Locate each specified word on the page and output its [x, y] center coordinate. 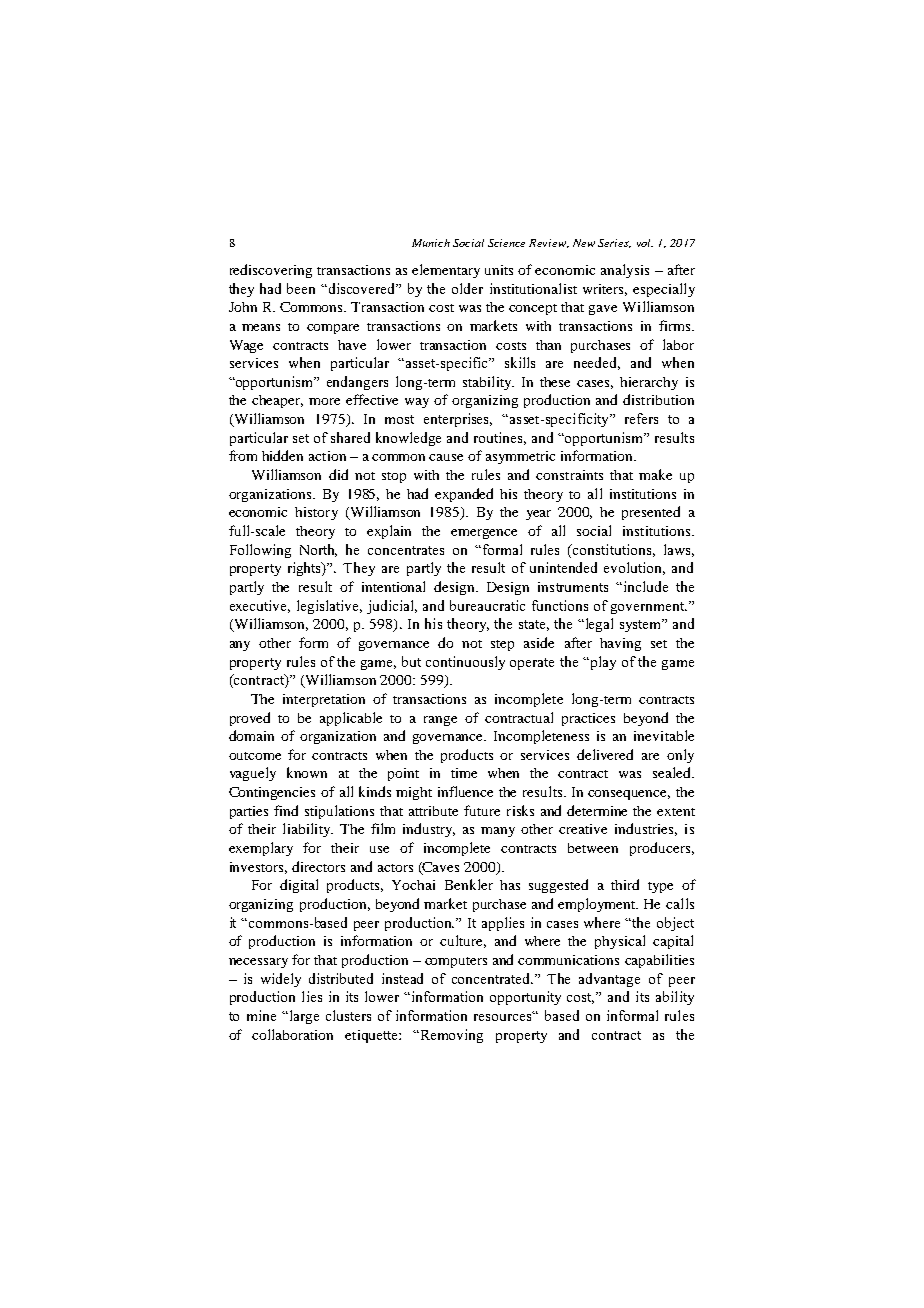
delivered [605, 754]
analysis [625, 271]
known [307, 772]
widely [281, 980]
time [464, 773]
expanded [464, 495]
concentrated [492, 978]
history [316, 513]
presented [651, 513]
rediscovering [271, 271]
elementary [446, 271]
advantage [609, 980]
